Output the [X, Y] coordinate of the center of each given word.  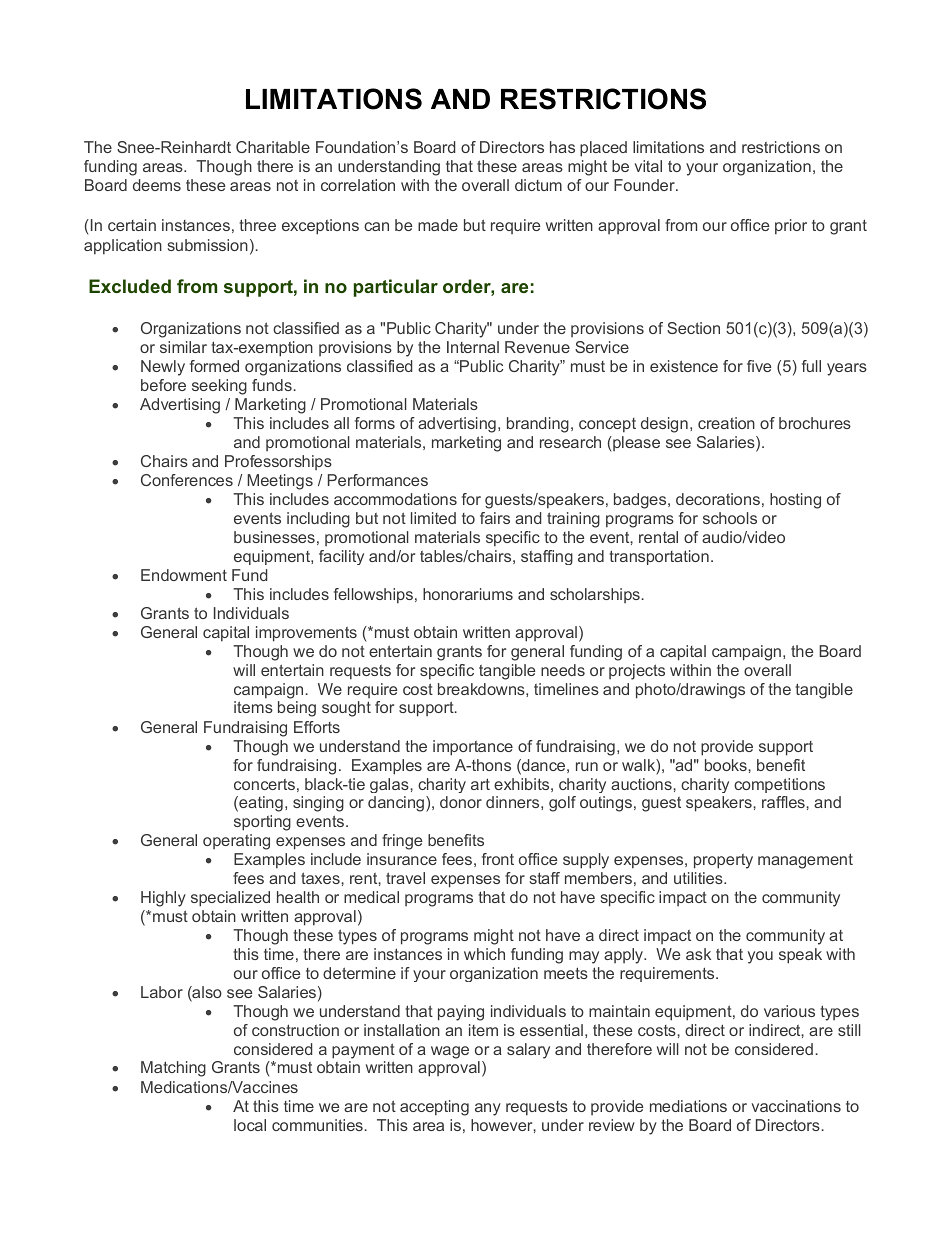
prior [791, 227]
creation [726, 423]
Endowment [184, 575]
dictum [538, 185]
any [488, 1109]
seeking [219, 387]
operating [236, 842]
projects [637, 672]
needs [563, 670]
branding [538, 425]
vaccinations [796, 1106]
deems [157, 185]
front [498, 859]
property [723, 861]
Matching [173, 1069]
